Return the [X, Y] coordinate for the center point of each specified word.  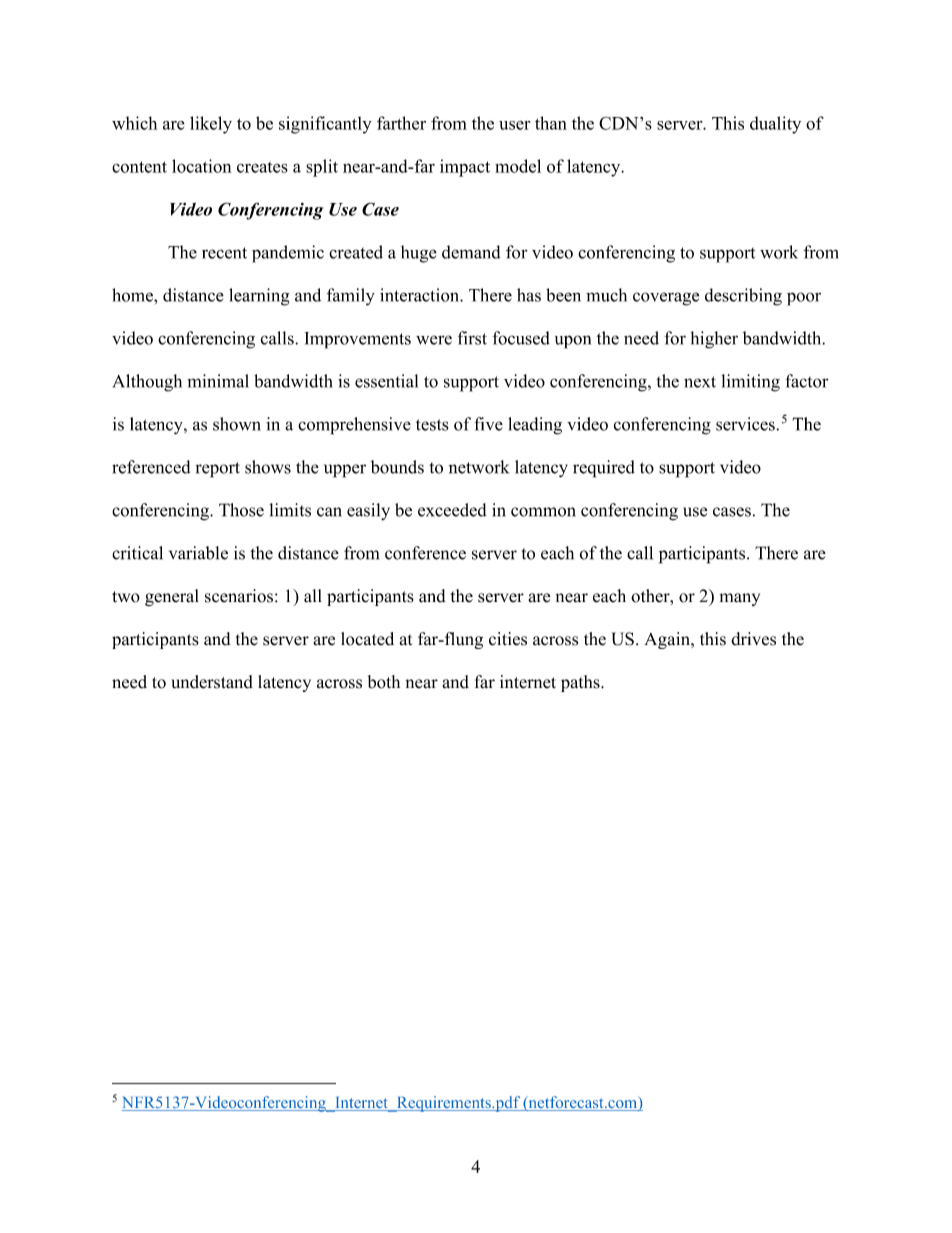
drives [753, 639]
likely [211, 125]
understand [212, 682]
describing [743, 297]
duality [775, 125]
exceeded [452, 510]
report [218, 470]
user [514, 125]
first [472, 338]
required [604, 469]
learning [259, 297]
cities [508, 639]
